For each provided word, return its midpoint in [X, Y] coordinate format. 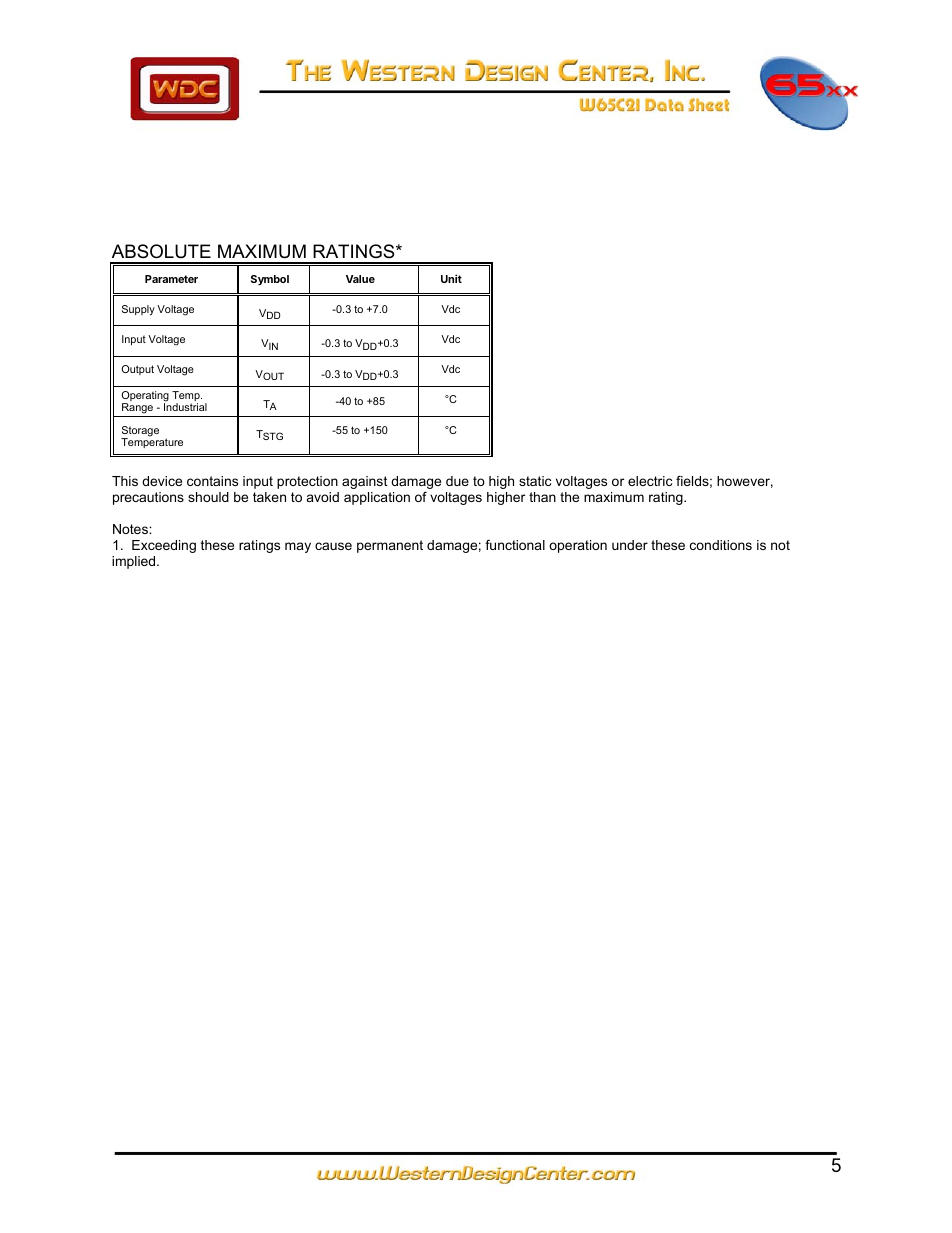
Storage [140, 432]
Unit [451, 278]
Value [360, 279]
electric [650, 481]
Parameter [171, 279]
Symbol [270, 280]
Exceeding [164, 546]
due [457, 481]
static [535, 481]
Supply [138, 310]
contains [212, 481]
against [365, 482]
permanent [390, 546]
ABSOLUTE [161, 251]
